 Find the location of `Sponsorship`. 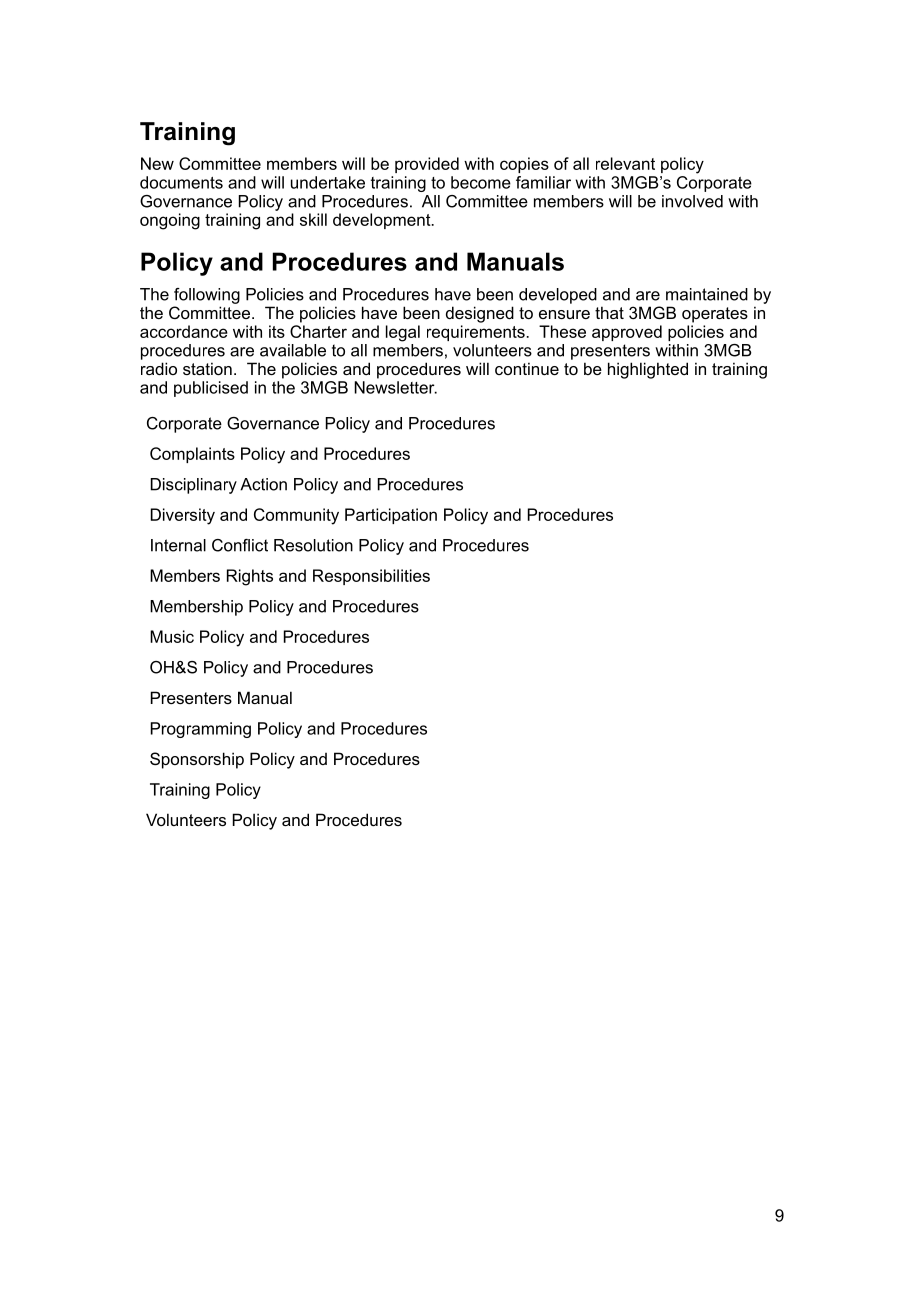

Sponsorship is located at coordinates (197, 760).
